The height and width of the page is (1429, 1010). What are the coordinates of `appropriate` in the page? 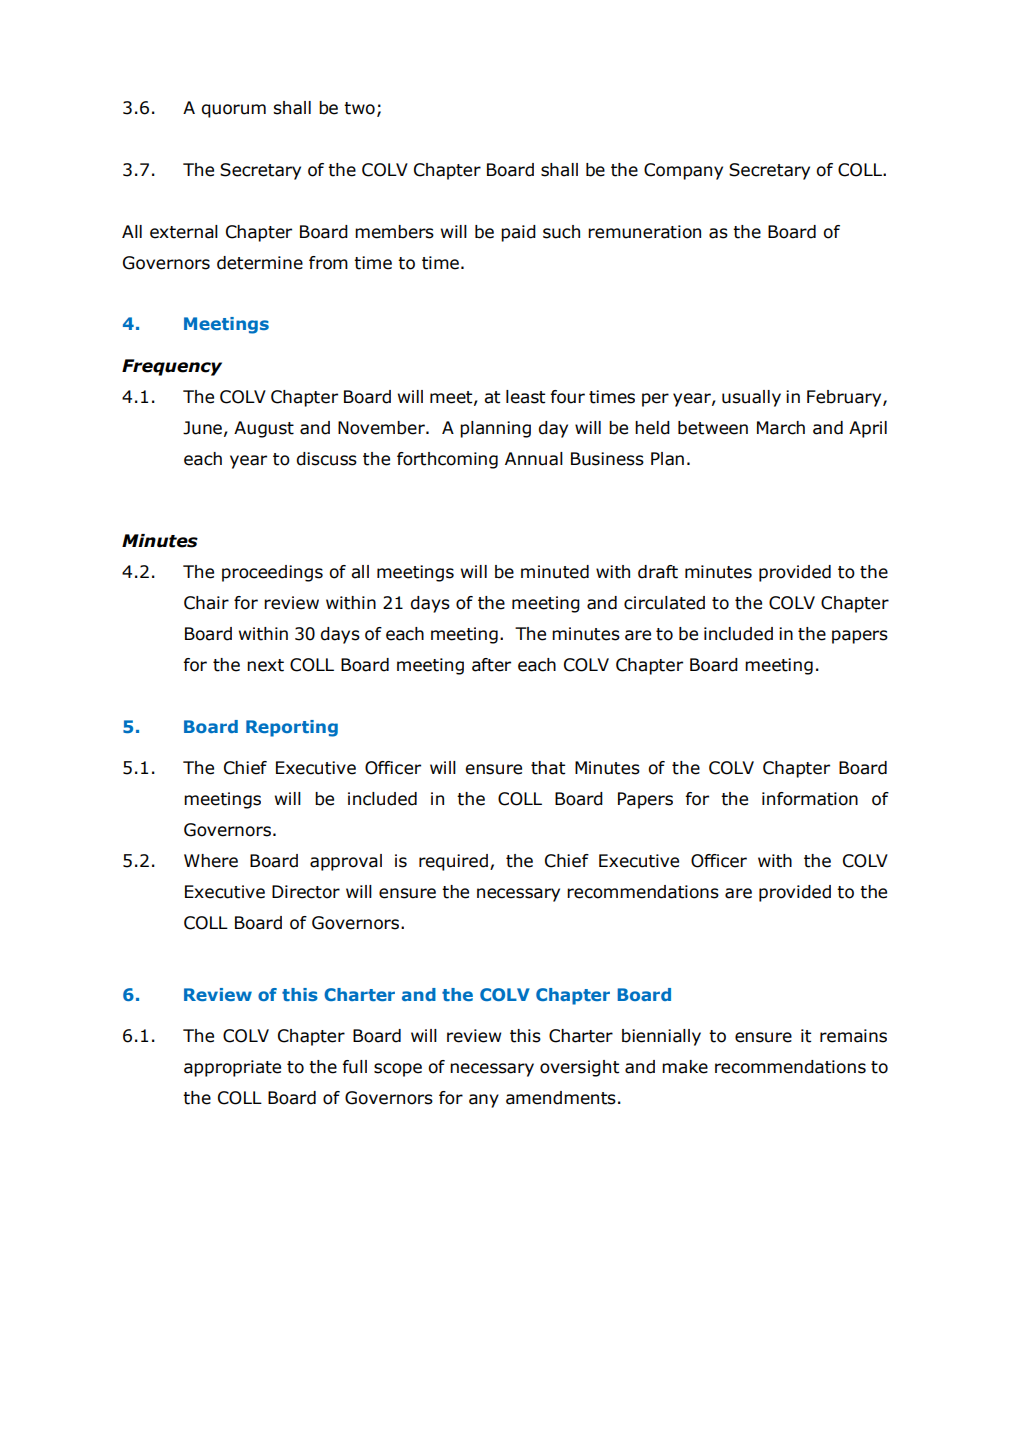 It's located at (232, 1068).
